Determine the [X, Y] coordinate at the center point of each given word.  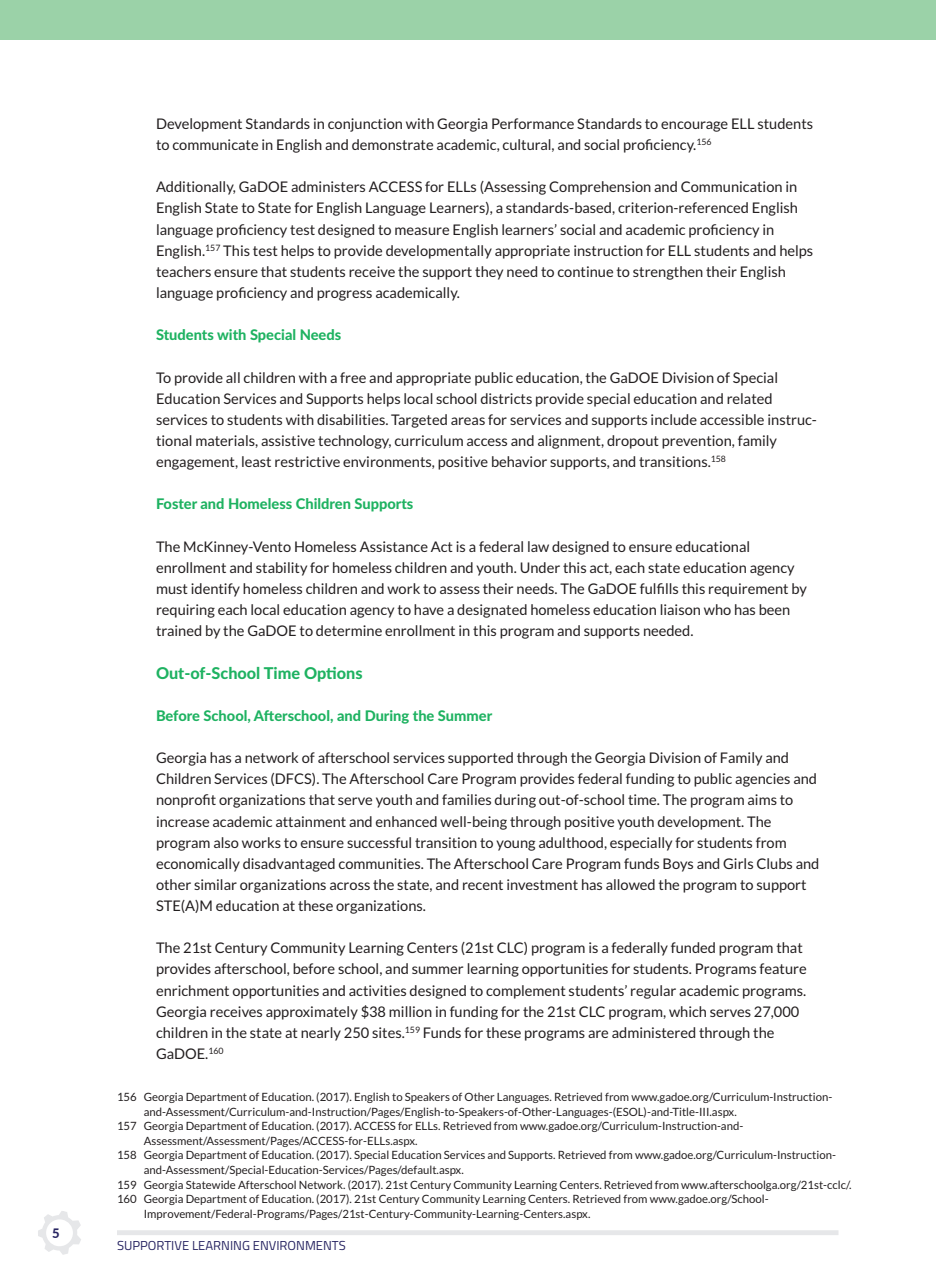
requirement [748, 590]
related [749, 398]
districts [506, 398]
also [226, 842]
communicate [215, 144]
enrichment [192, 990]
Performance [533, 123]
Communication [731, 186]
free [353, 377]
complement [526, 992]
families [466, 799]
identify [215, 590]
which [687, 1011]
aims [762, 799]
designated [492, 611]
